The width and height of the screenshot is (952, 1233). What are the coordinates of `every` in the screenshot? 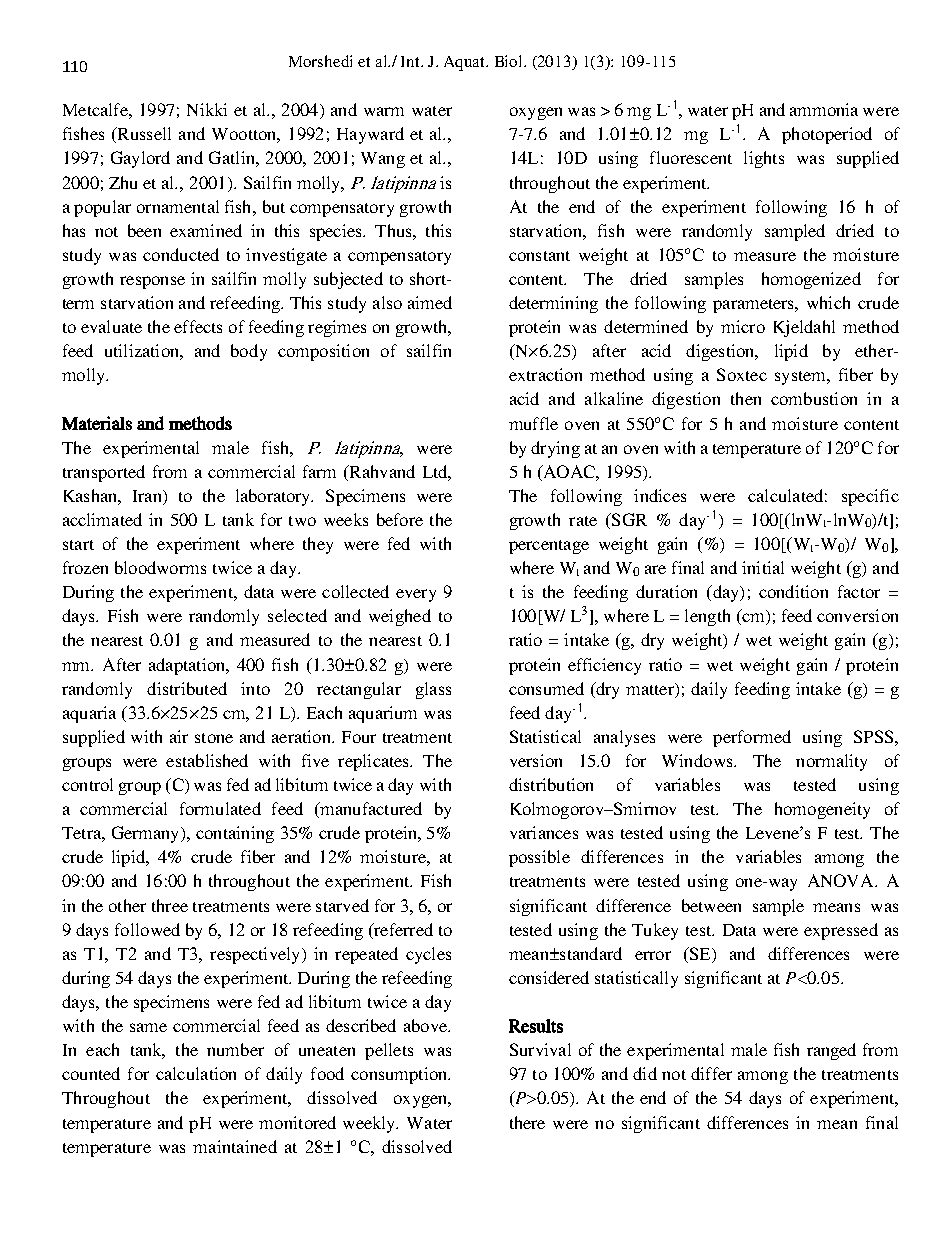 It's located at (416, 595).
